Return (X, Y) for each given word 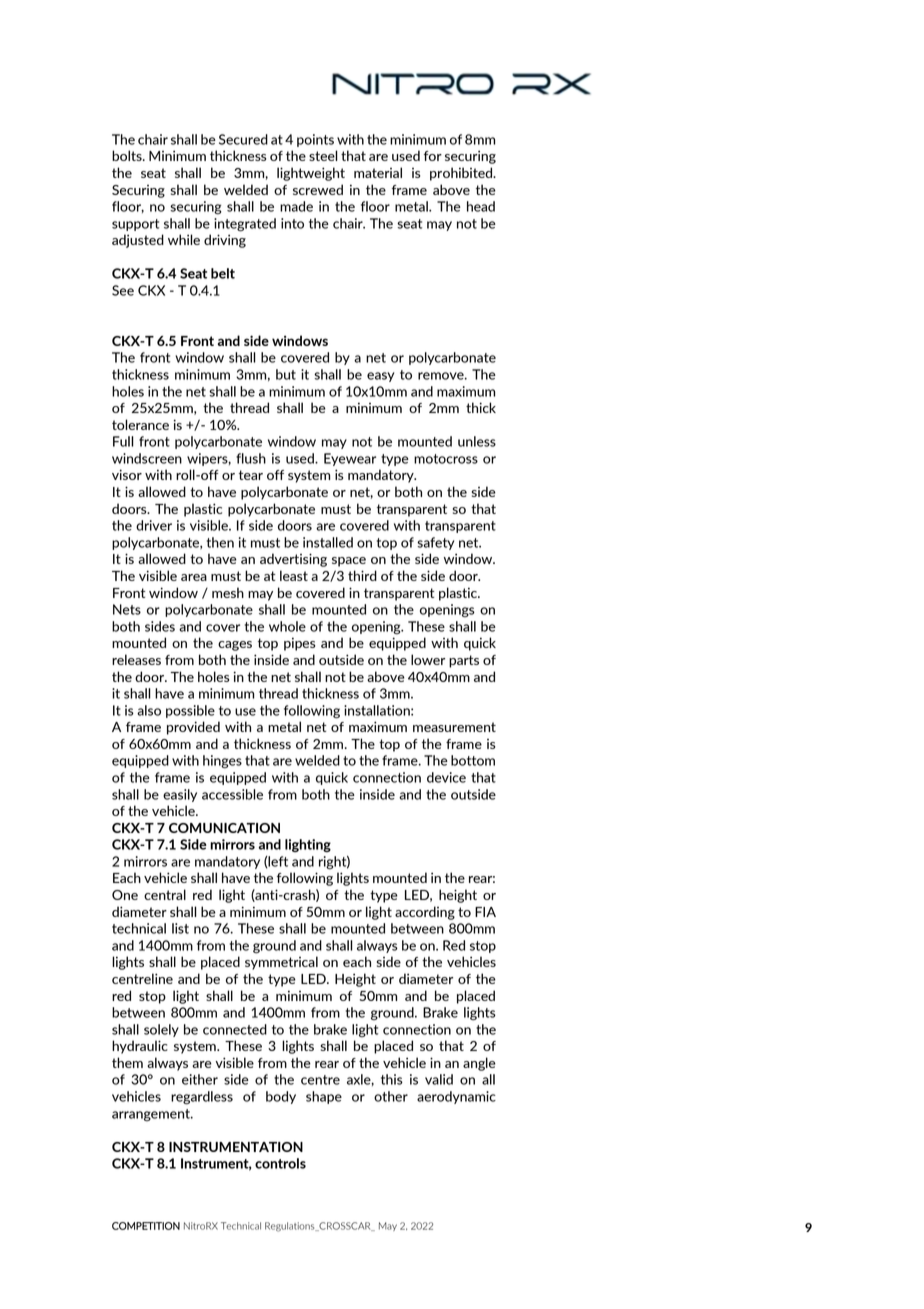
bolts (128, 155)
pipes (299, 644)
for (433, 156)
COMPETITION (146, 1226)
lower (428, 659)
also (149, 710)
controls (280, 1163)
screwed (318, 189)
